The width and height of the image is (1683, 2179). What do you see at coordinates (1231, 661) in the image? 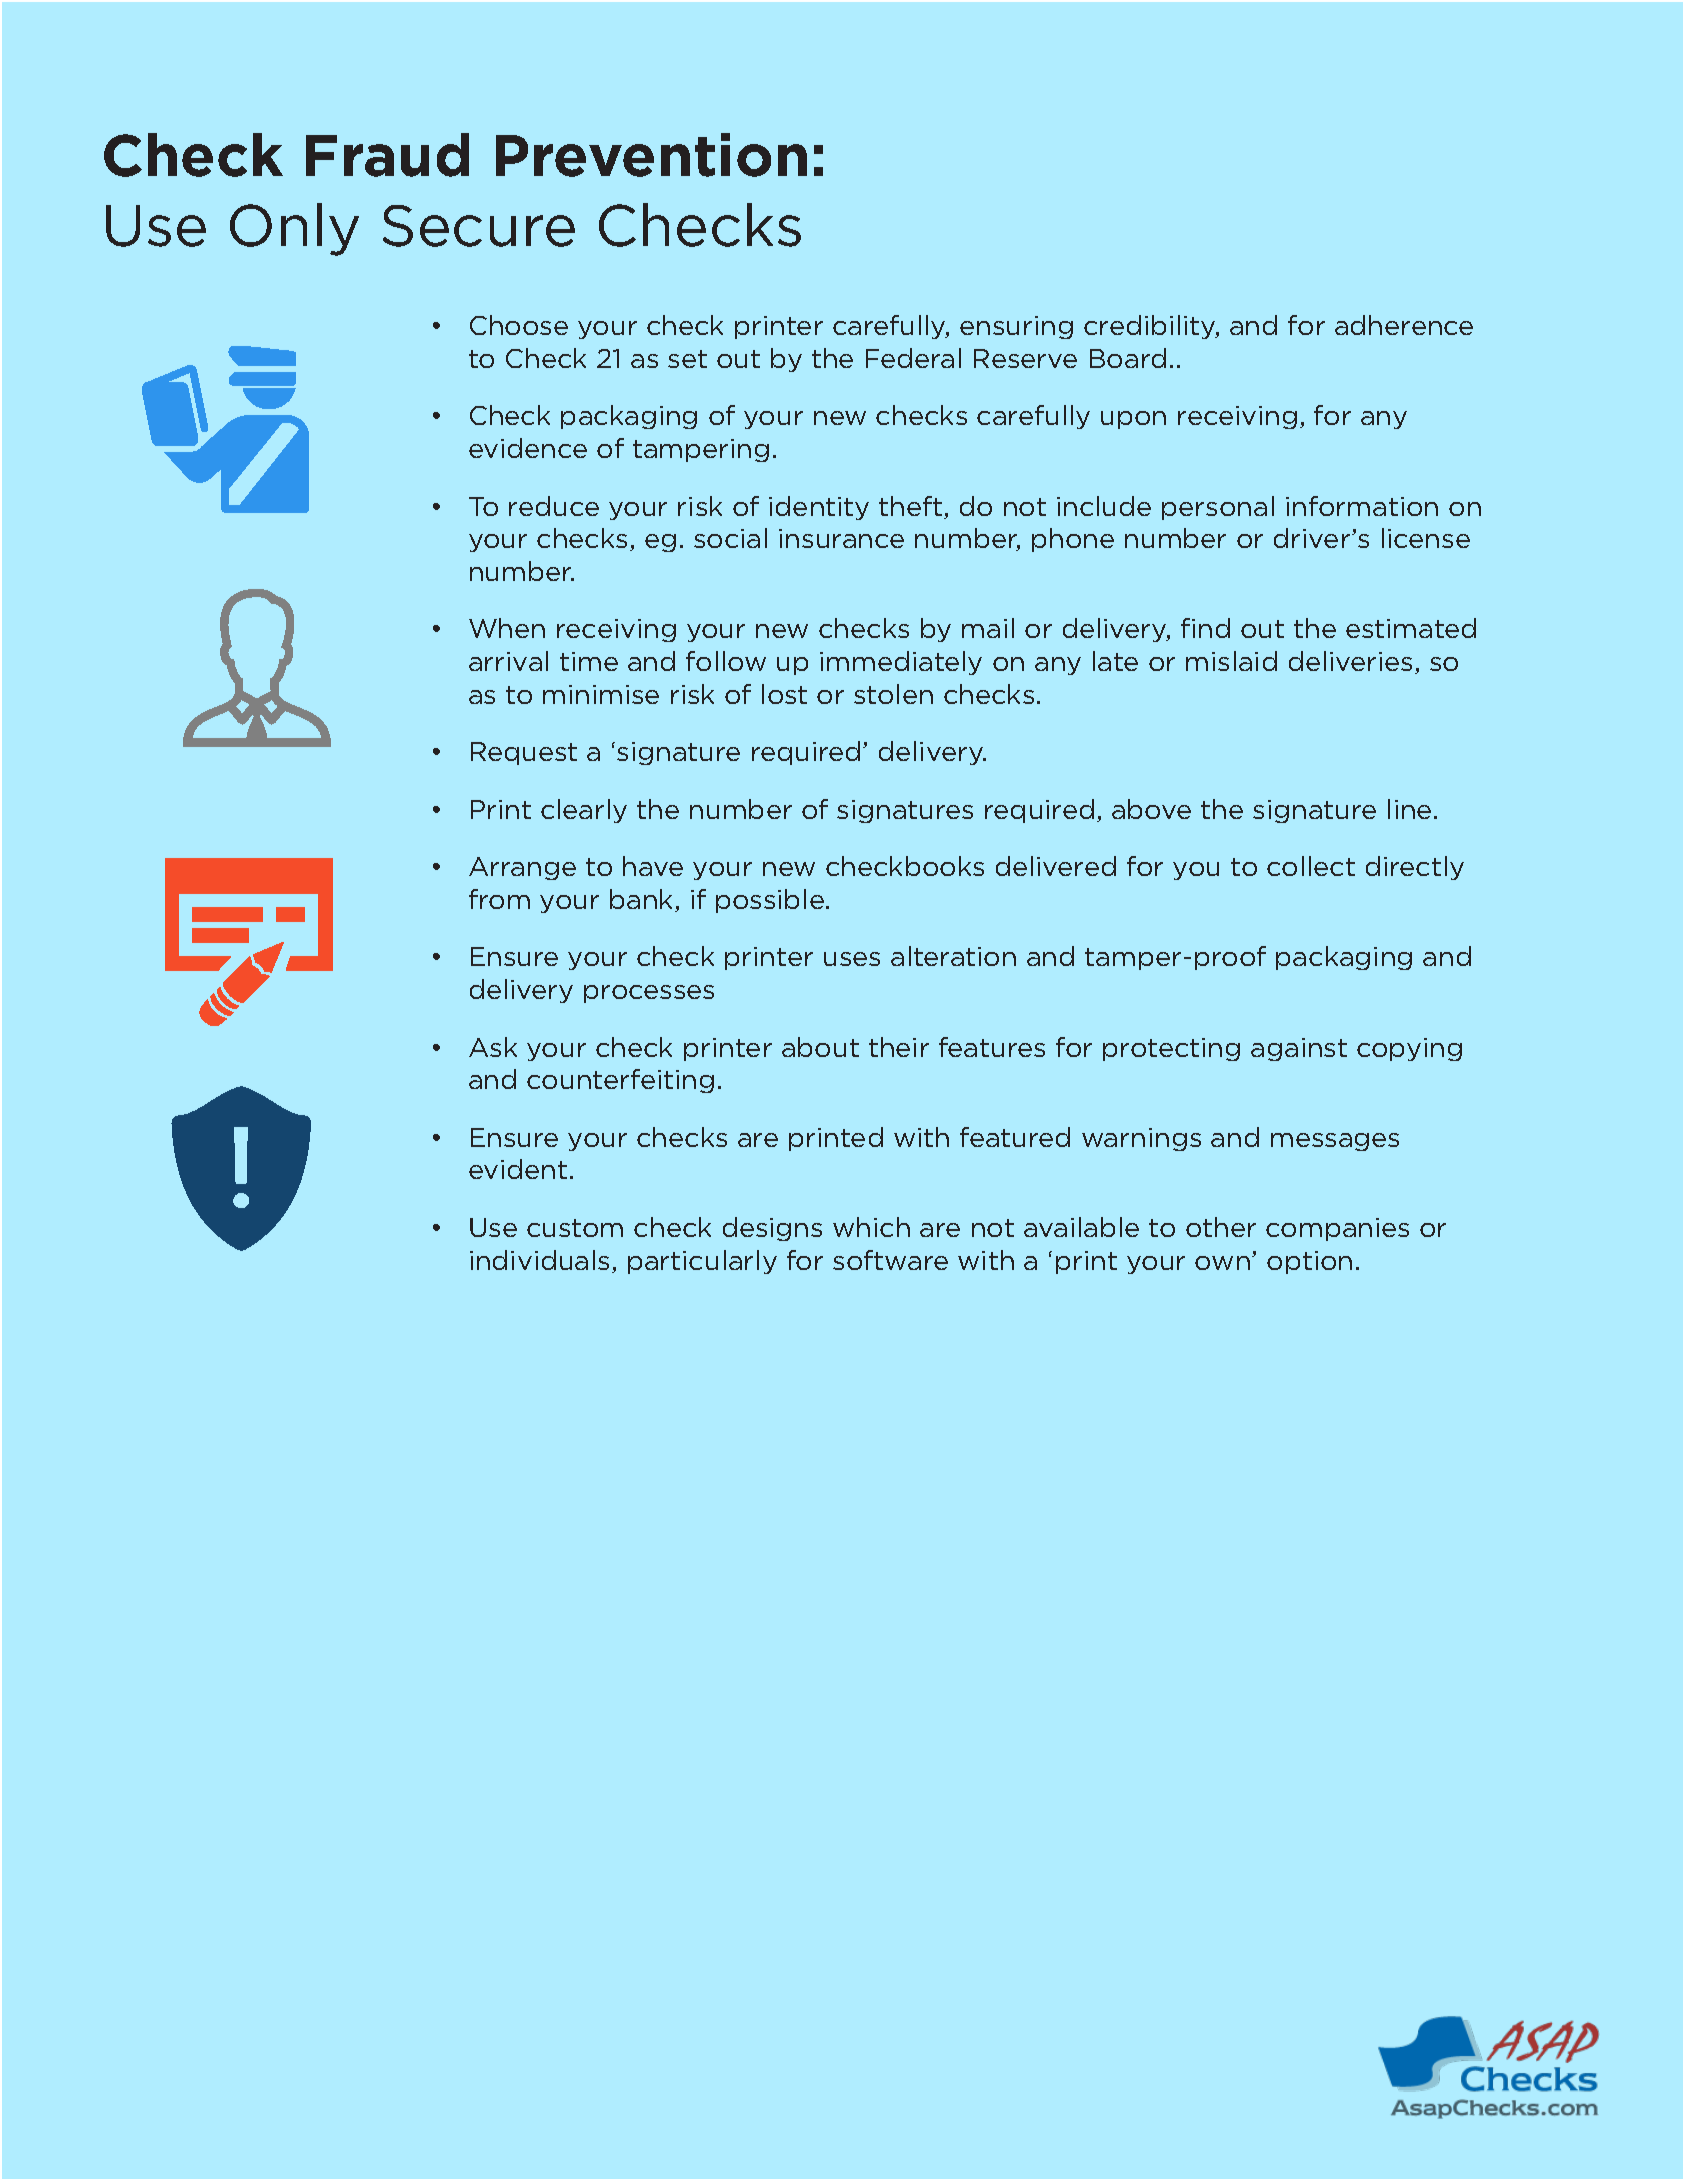
I see `mislaid` at bounding box center [1231, 661].
